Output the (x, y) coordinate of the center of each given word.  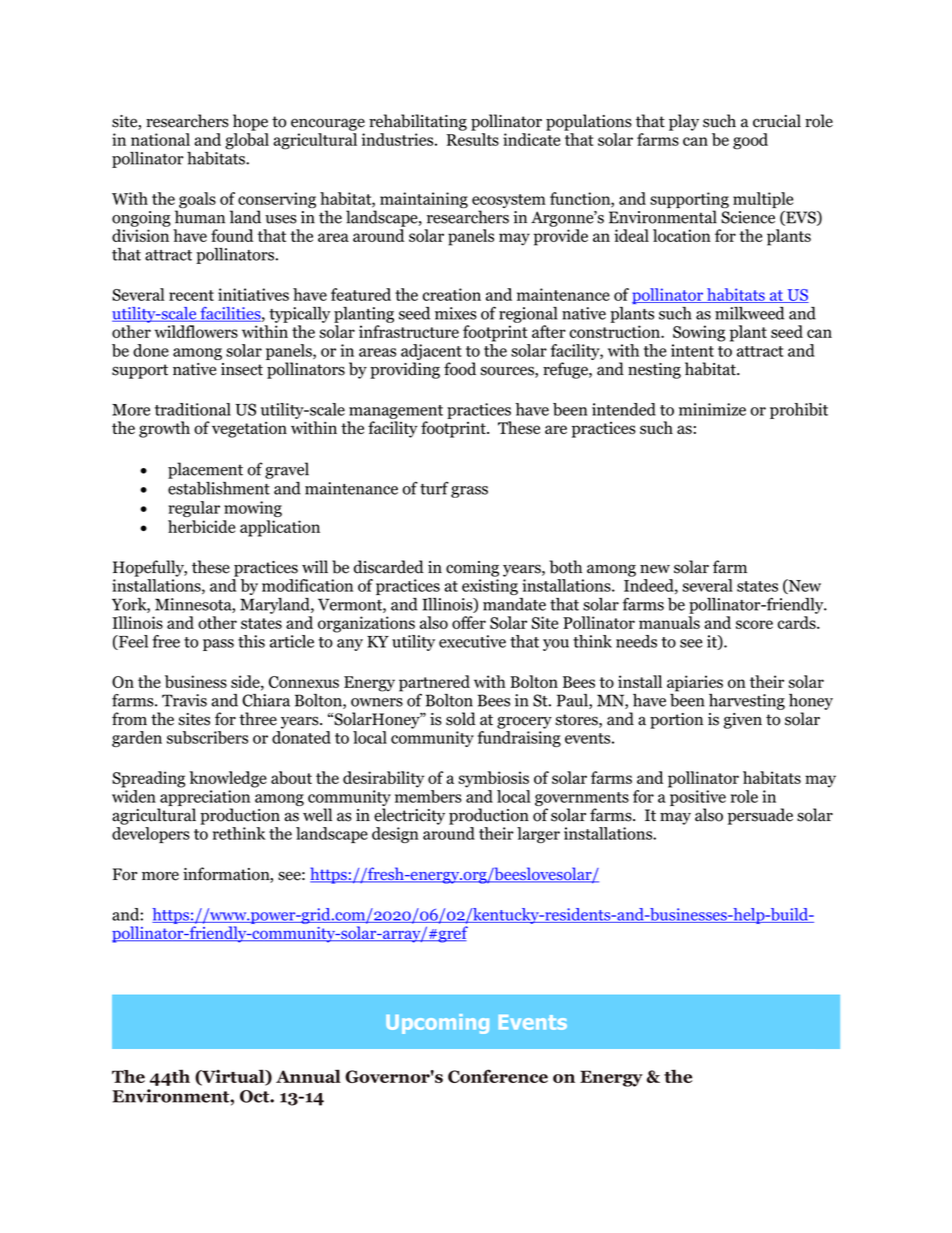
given (743, 721)
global (247, 141)
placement (205, 470)
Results (473, 139)
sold (461, 719)
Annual (308, 1076)
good (750, 141)
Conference (498, 1076)
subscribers (207, 737)
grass (469, 492)
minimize (712, 409)
